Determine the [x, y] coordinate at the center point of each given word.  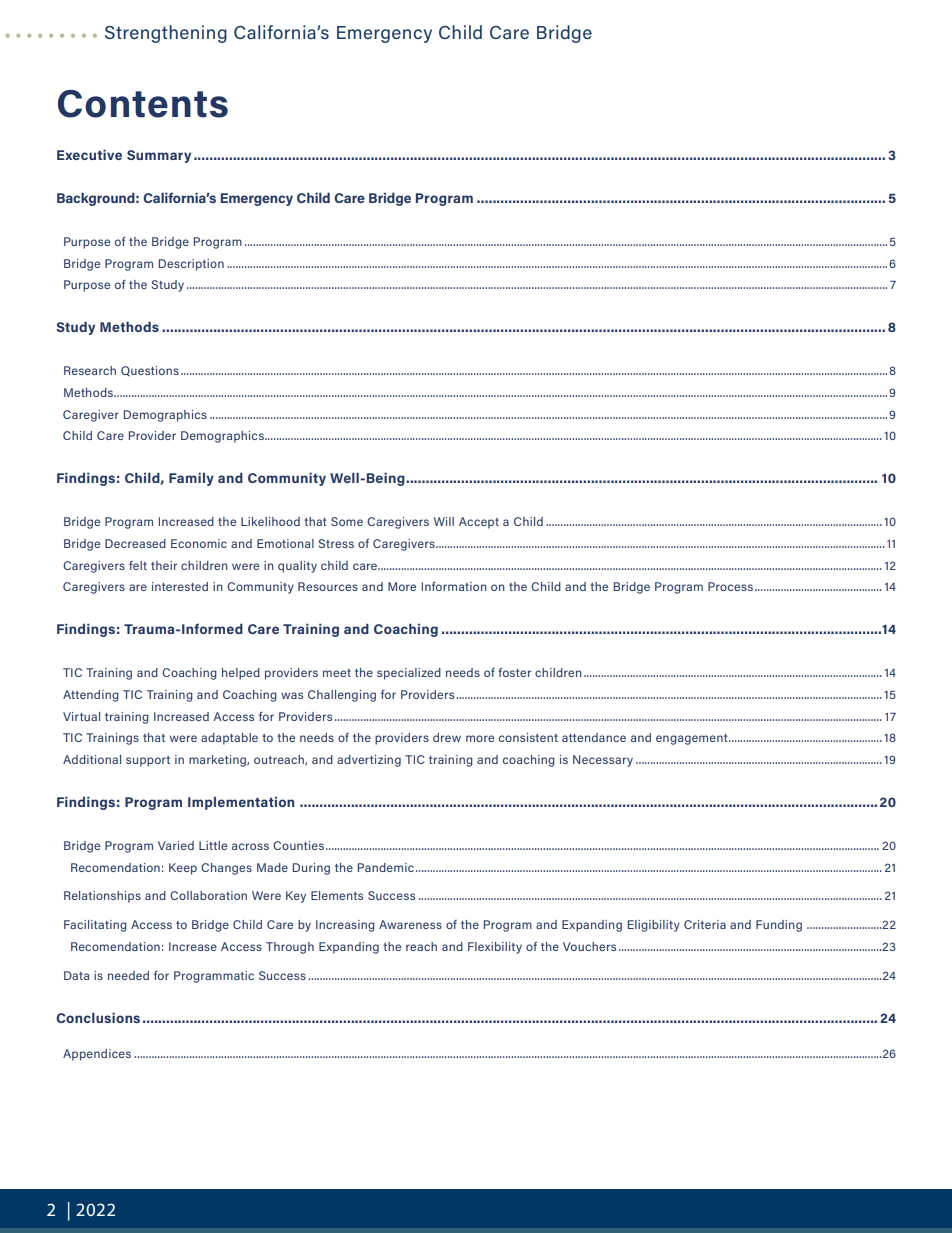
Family [191, 479]
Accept [479, 523]
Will [444, 521]
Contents [143, 104]
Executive [89, 154]
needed [128, 975]
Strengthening [166, 34]
